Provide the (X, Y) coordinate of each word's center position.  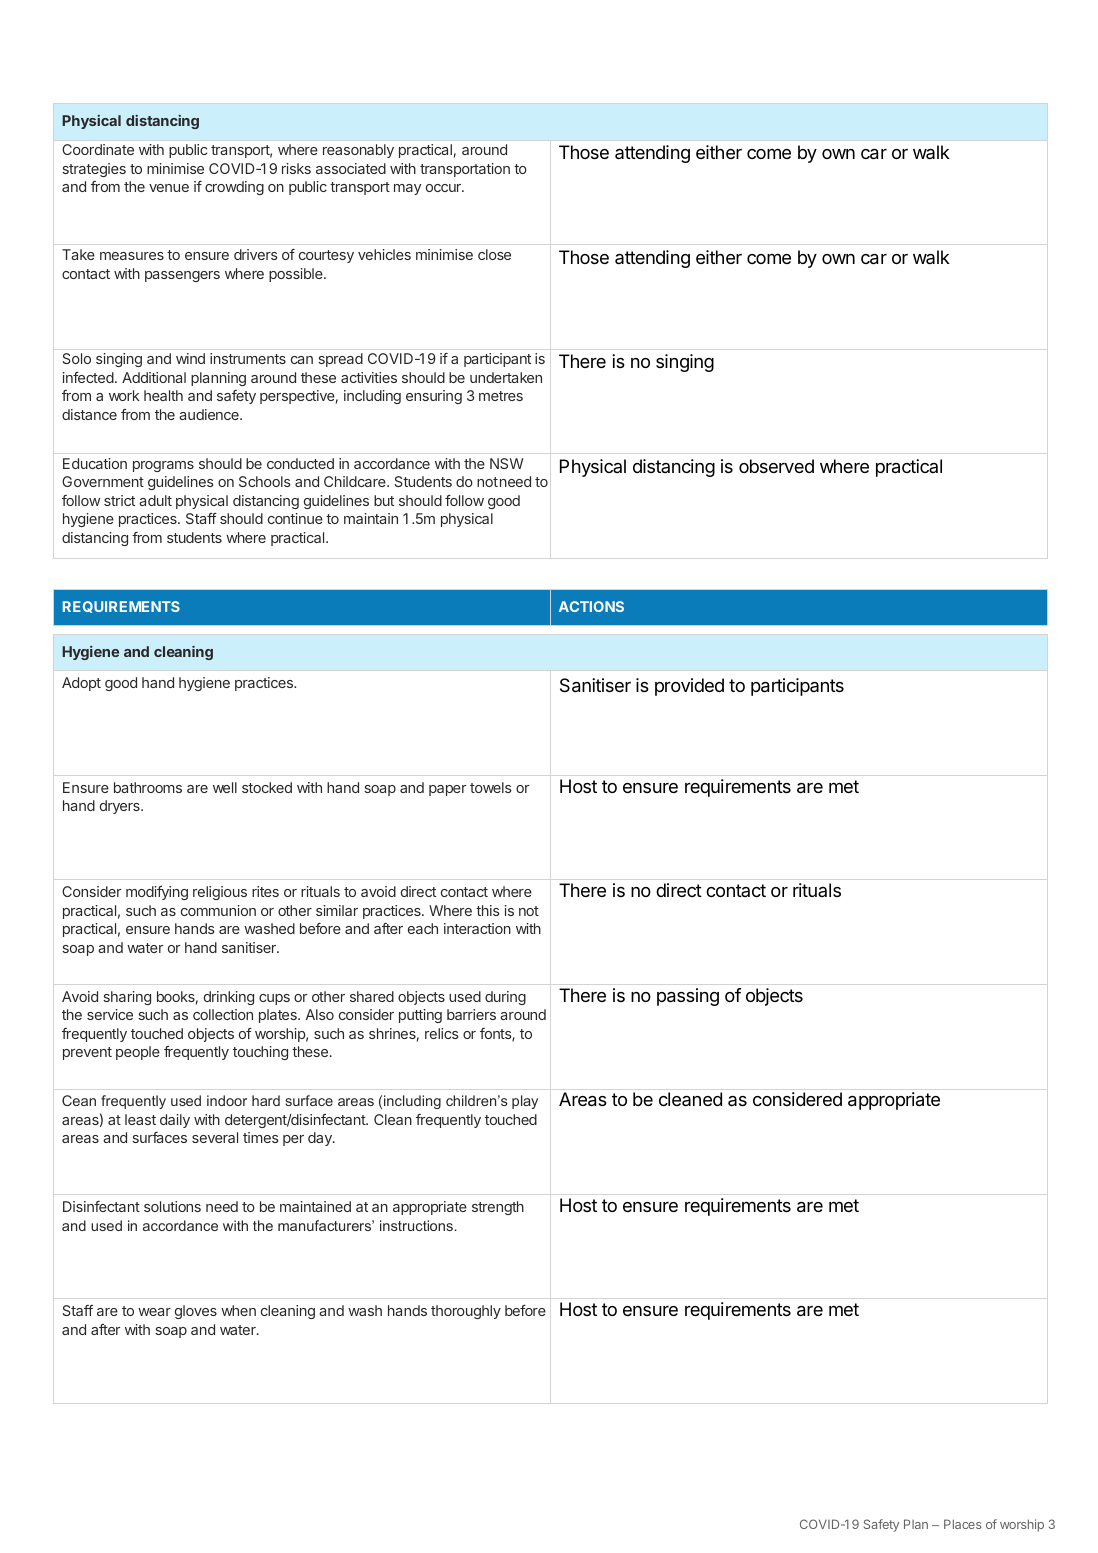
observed (776, 466)
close (494, 254)
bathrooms (148, 787)
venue (169, 188)
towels (491, 787)
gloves (196, 1312)
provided (689, 687)
